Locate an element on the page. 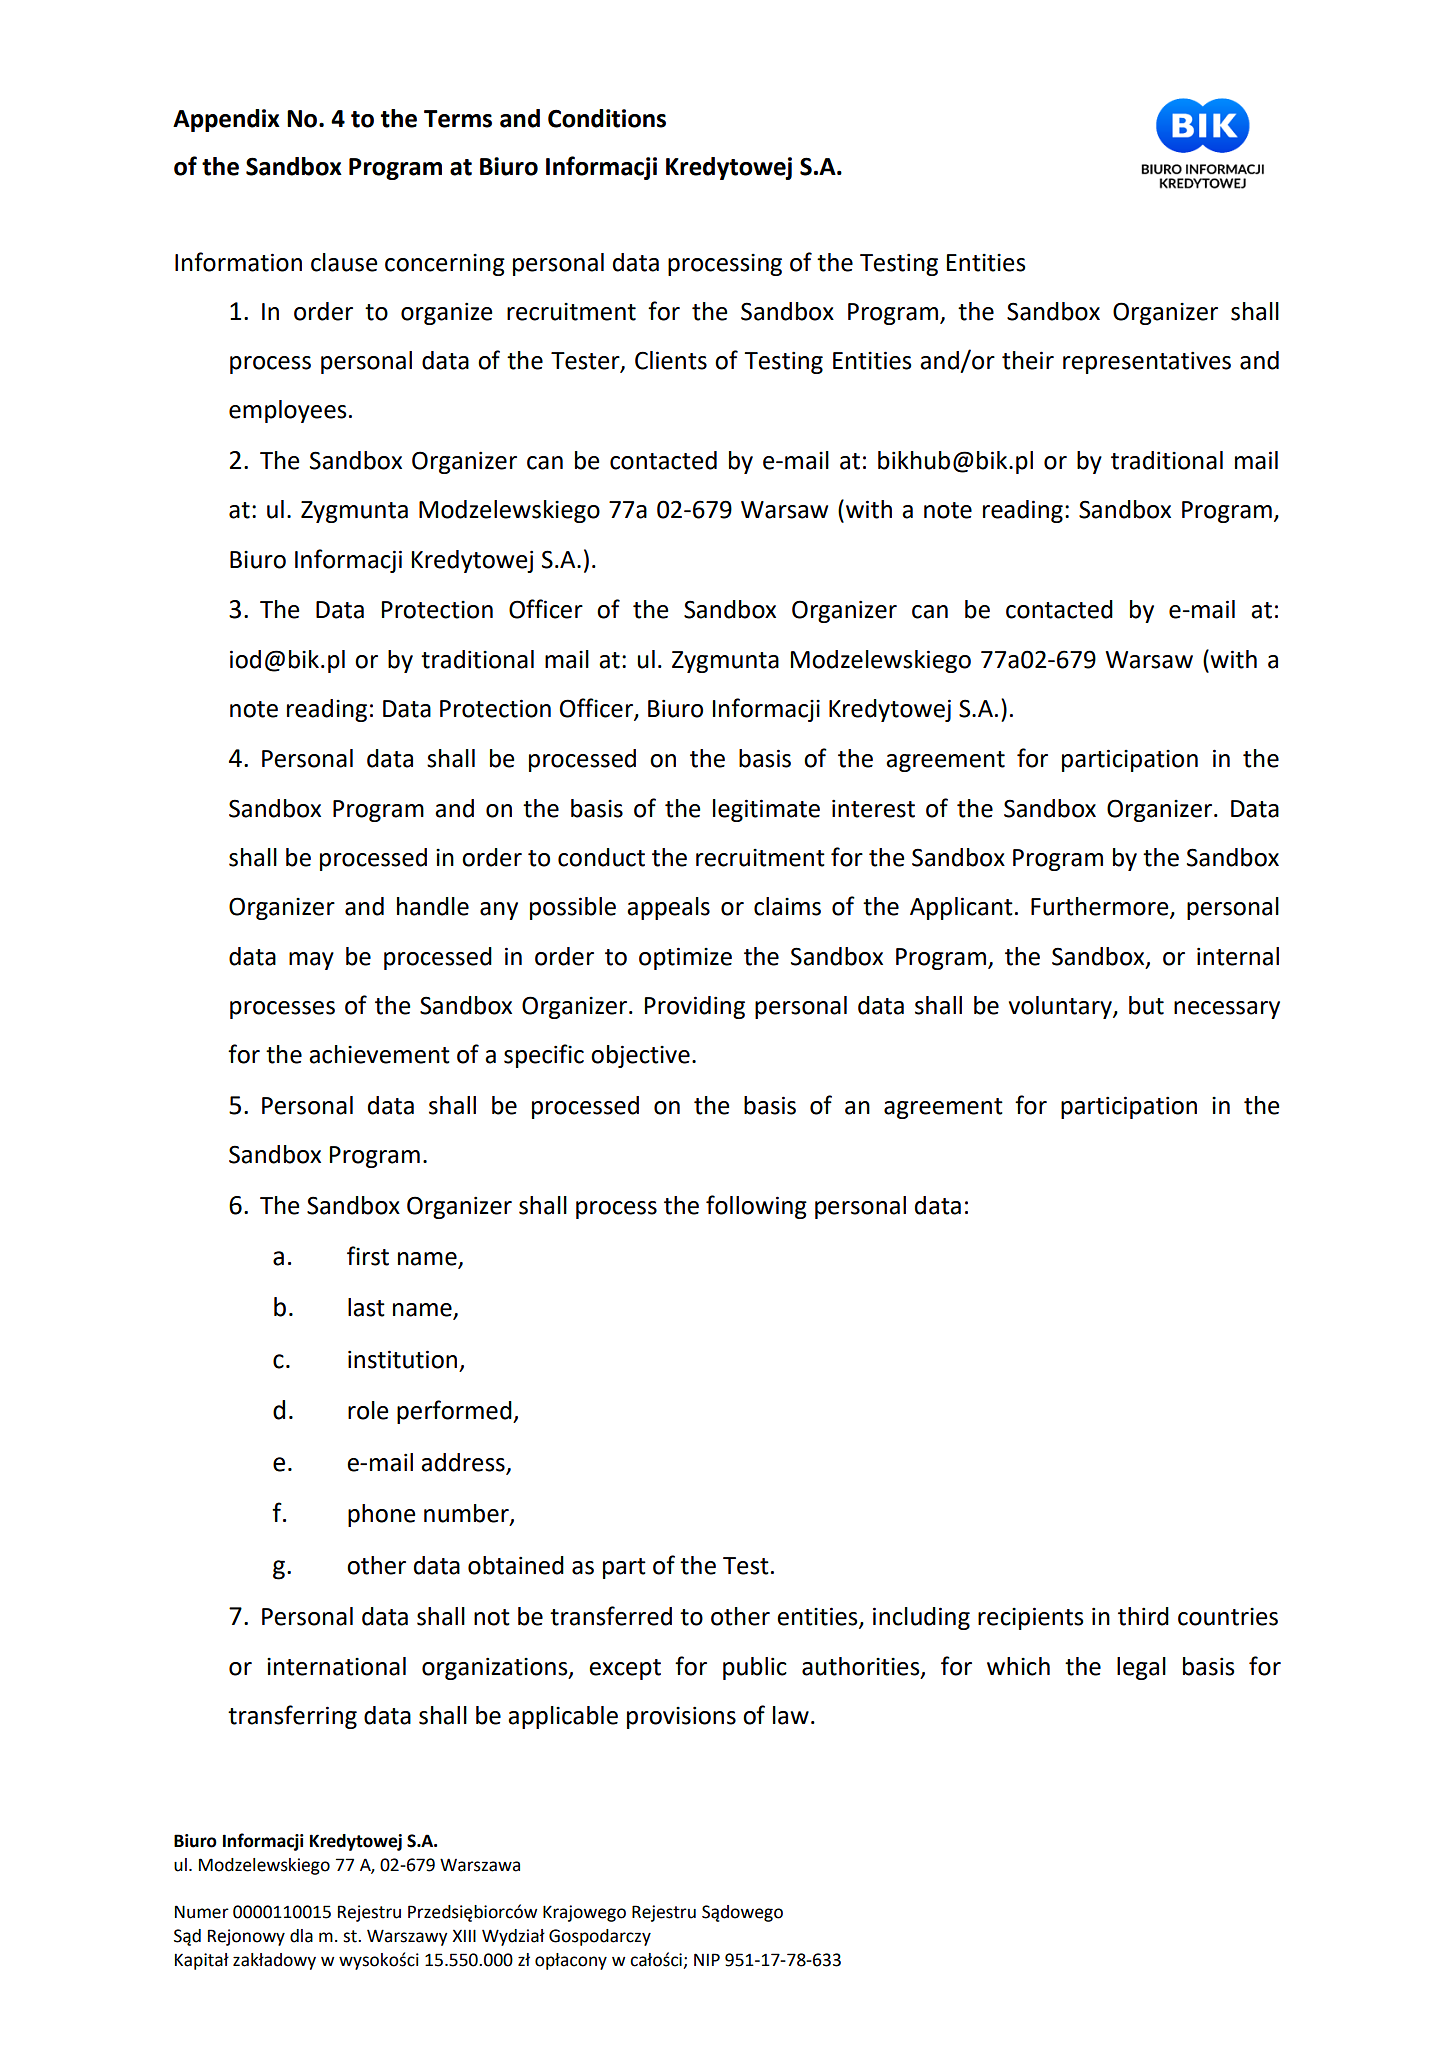  representatives is located at coordinates (1147, 362).
